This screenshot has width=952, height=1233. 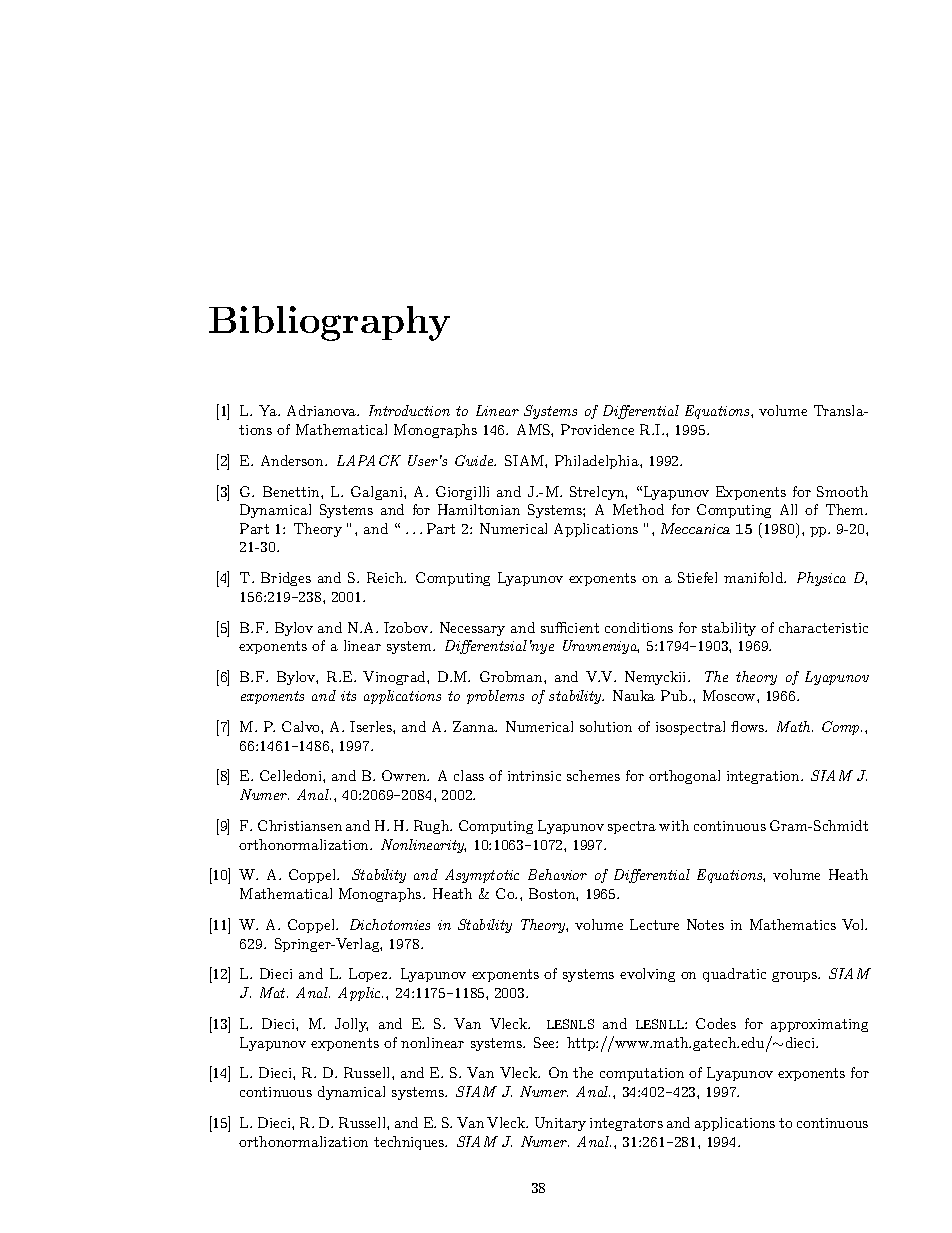 What do you see at coordinates (560, 1124) in the screenshot?
I see `Unitary` at bounding box center [560, 1124].
